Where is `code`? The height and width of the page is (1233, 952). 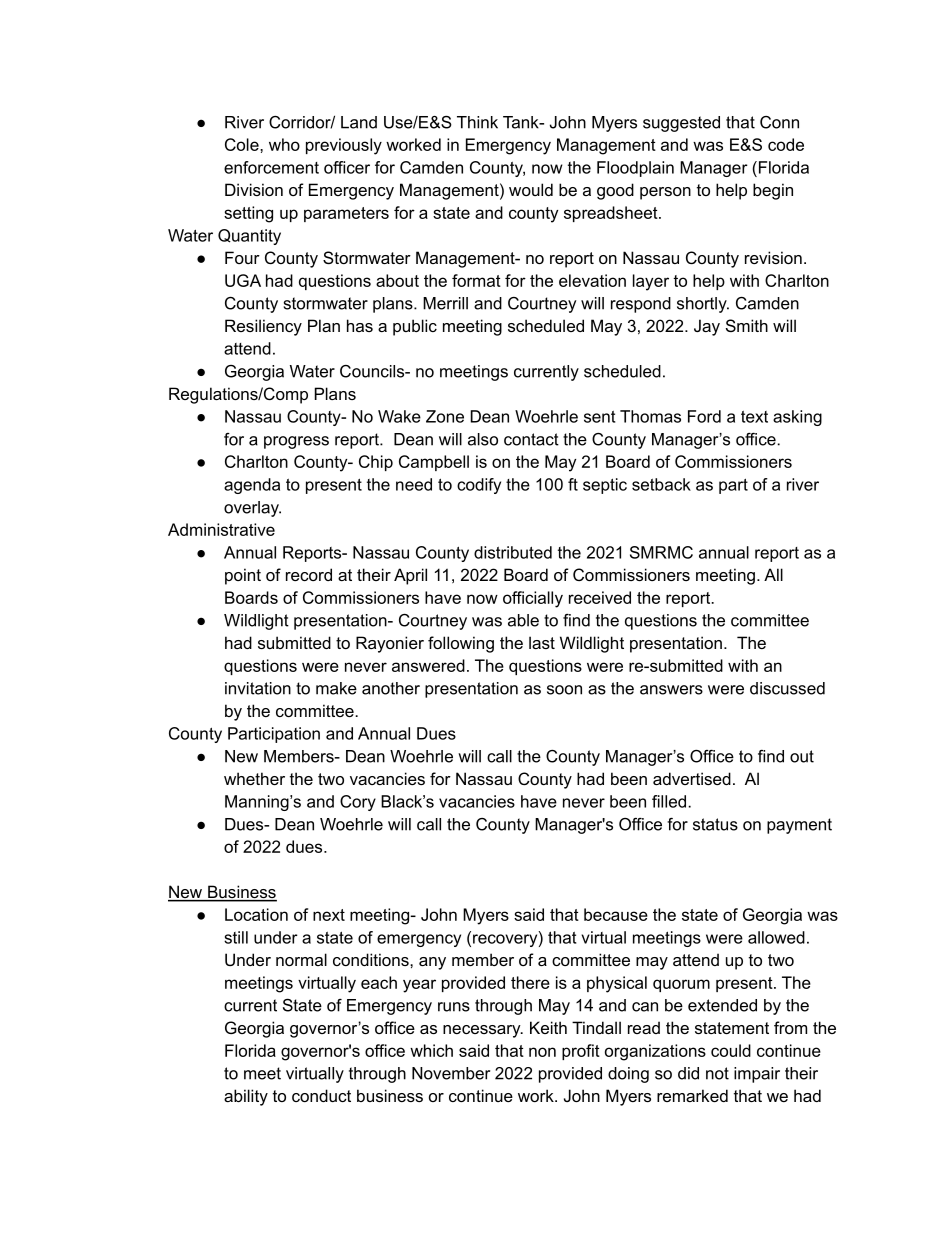 code is located at coordinates (786, 144).
